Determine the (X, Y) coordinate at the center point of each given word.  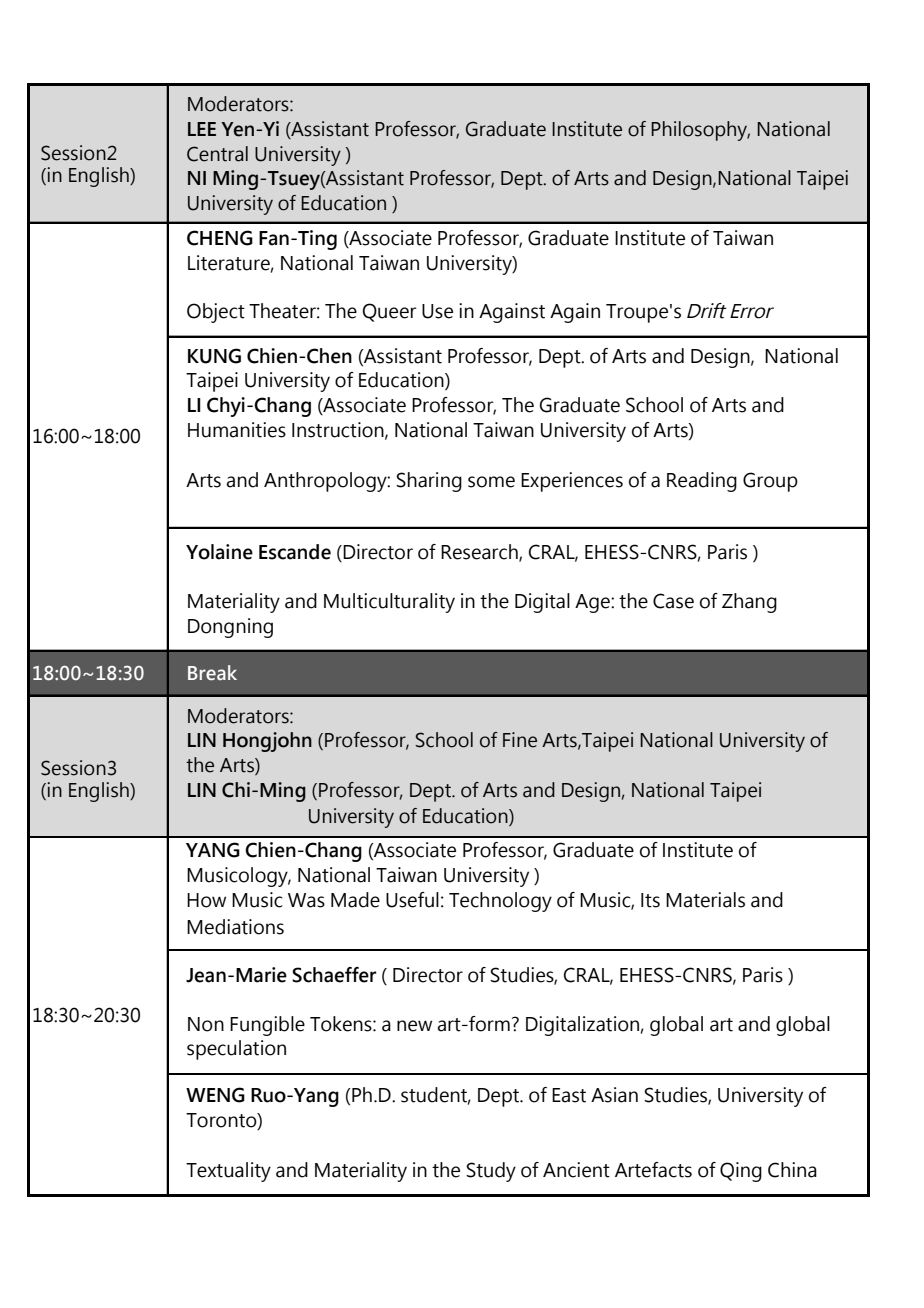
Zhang (749, 603)
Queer (390, 312)
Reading (702, 482)
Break (212, 673)
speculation (236, 1050)
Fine (520, 740)
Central (217, 154)
